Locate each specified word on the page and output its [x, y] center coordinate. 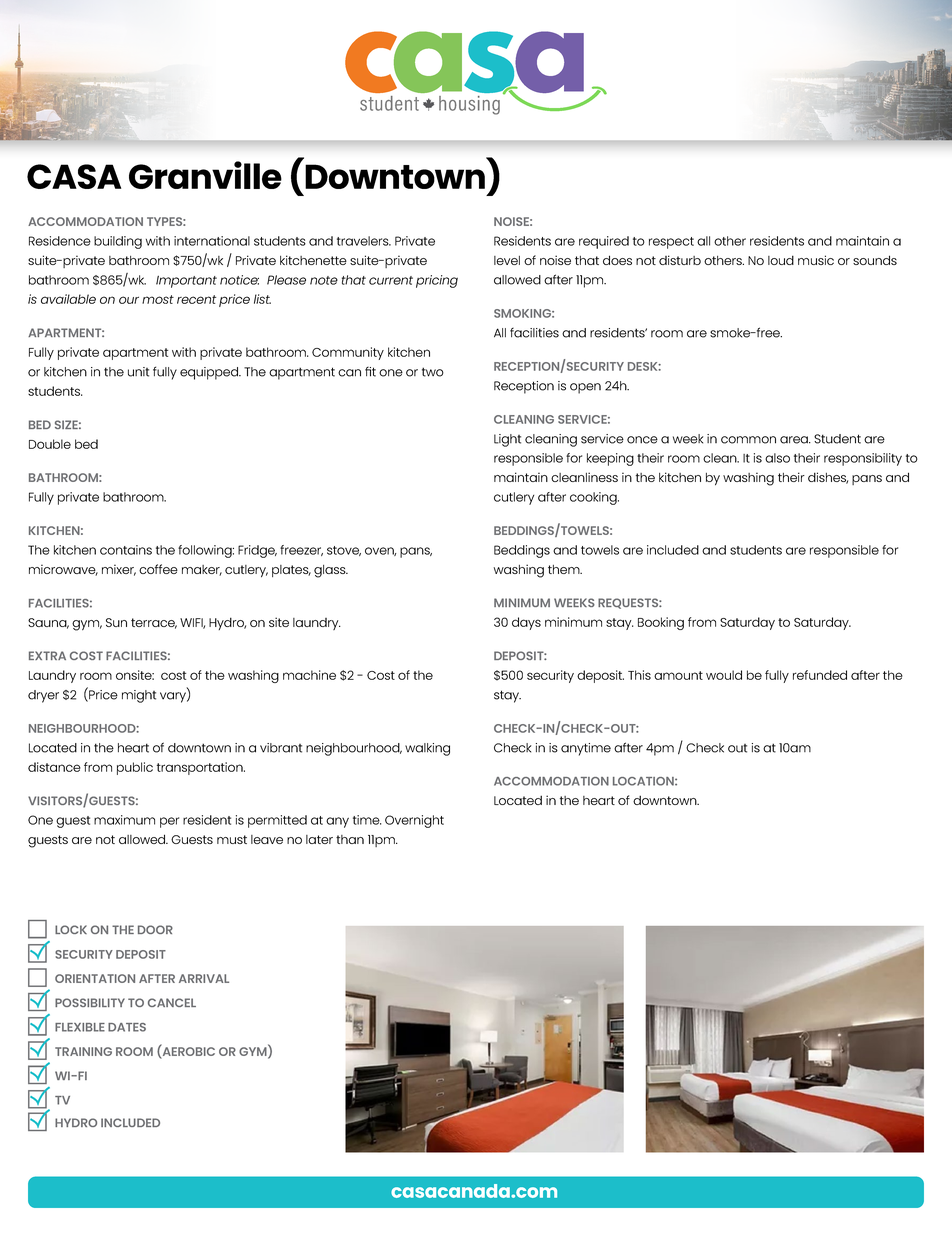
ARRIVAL [204, 978]
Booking [661, 623]
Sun [116, 622]
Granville [205, 175]
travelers [364, 241]
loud [781, 260]
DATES [127, 1027]
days [526, 623]
